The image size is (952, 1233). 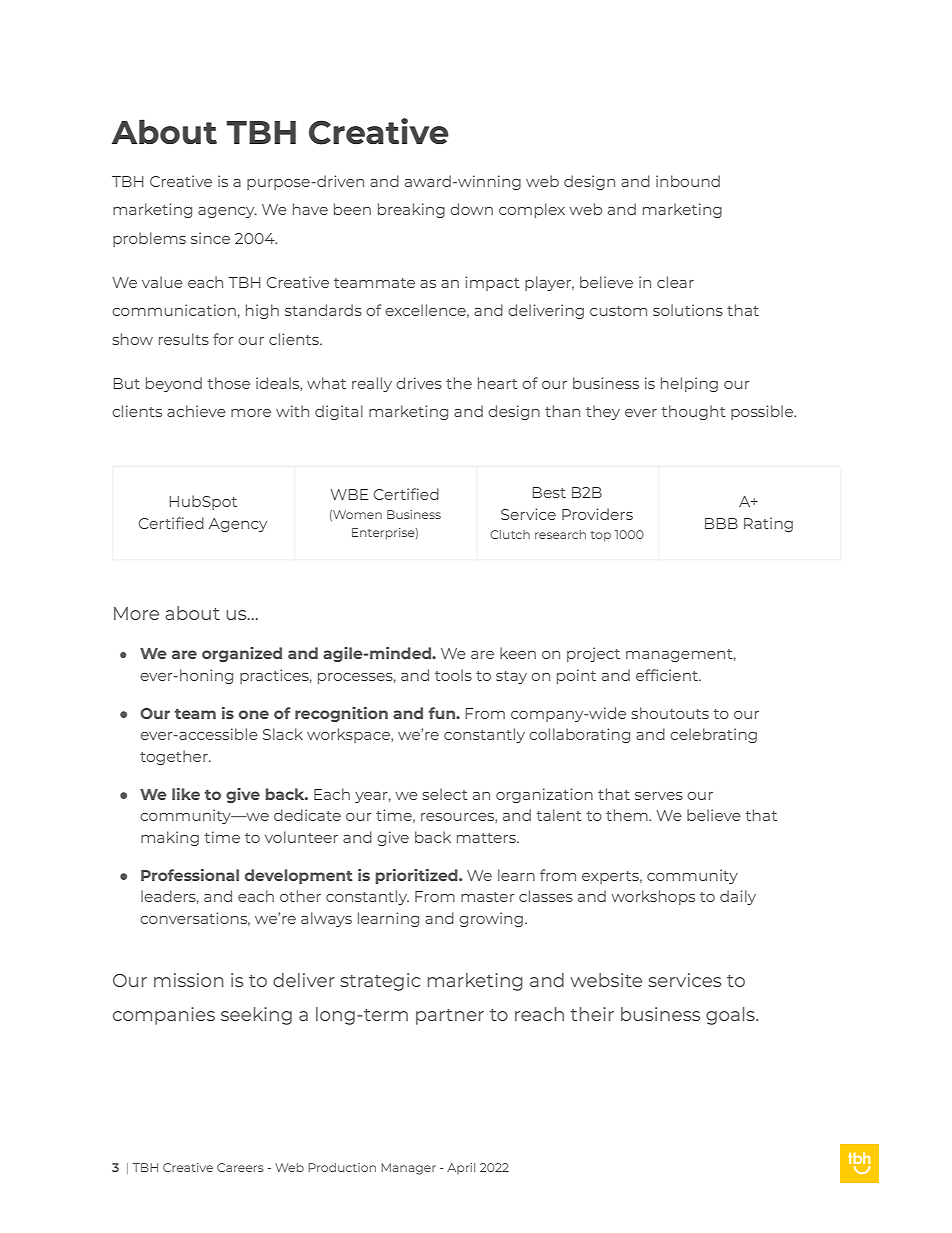 I want to click on Careers, so click(x=240, y=1167).
